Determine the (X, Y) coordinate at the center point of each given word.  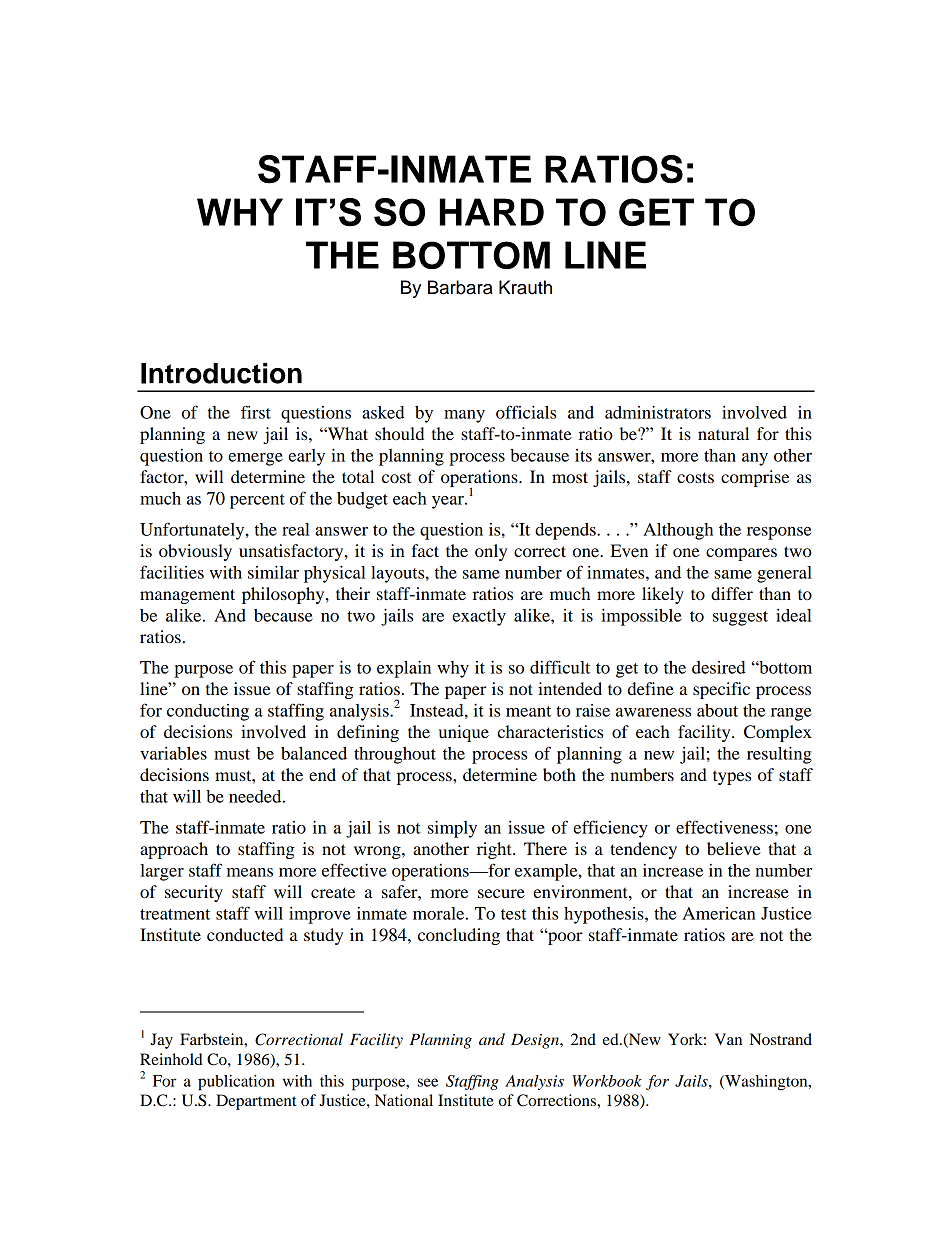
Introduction (221, 373)
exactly (479, 617)
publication (236, 1083)
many (464, 416)
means (250, 872)
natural (723, 433)
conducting (208, 712)
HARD (492, 212)
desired (719, 667)
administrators (658, 412)
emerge (255, 459)
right (495, 850)
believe (734, 848)
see (428, 1082)
